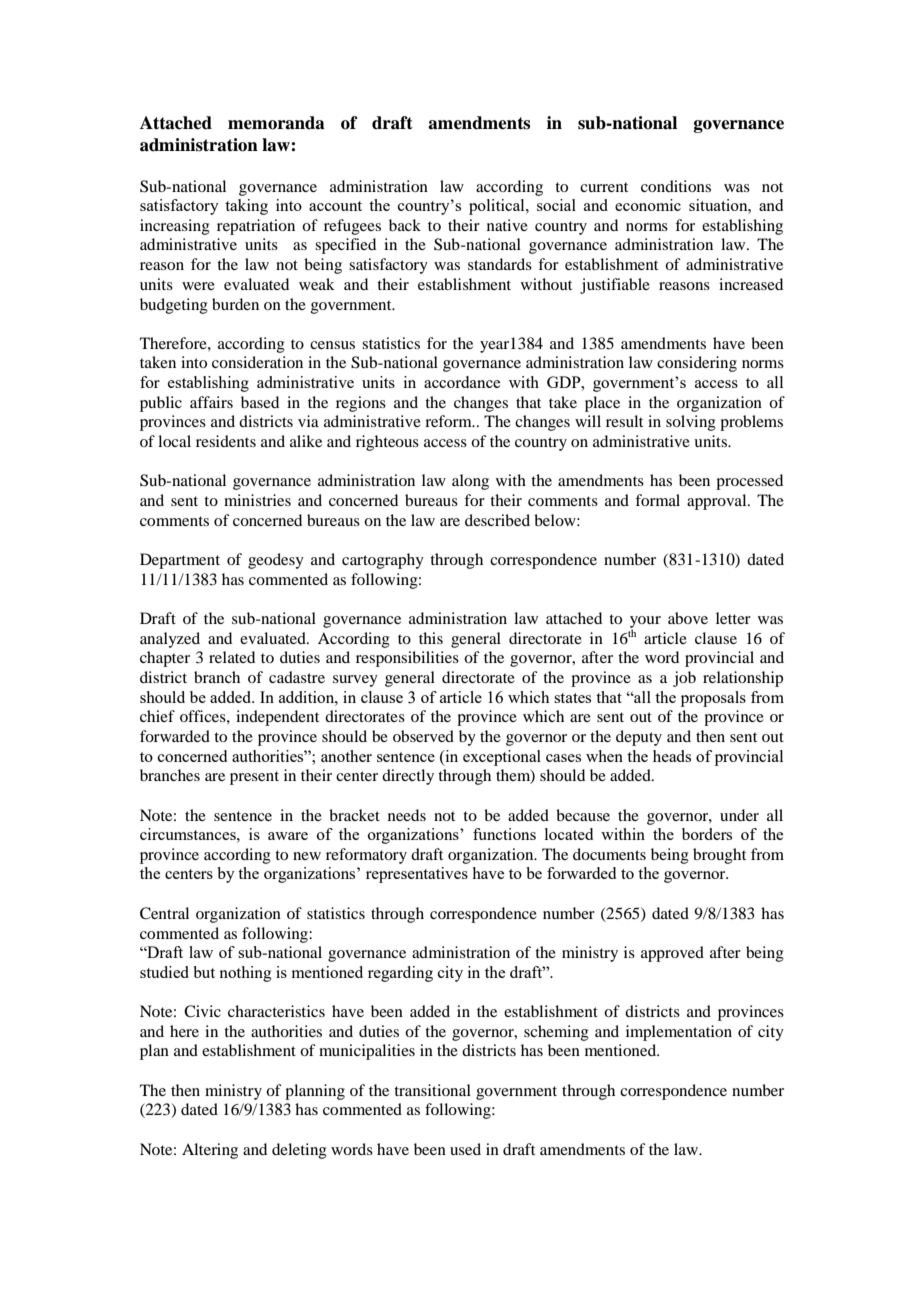 The width and height of the screenshot is (924, 1308). I want to click on taking, so click(246, 207).
